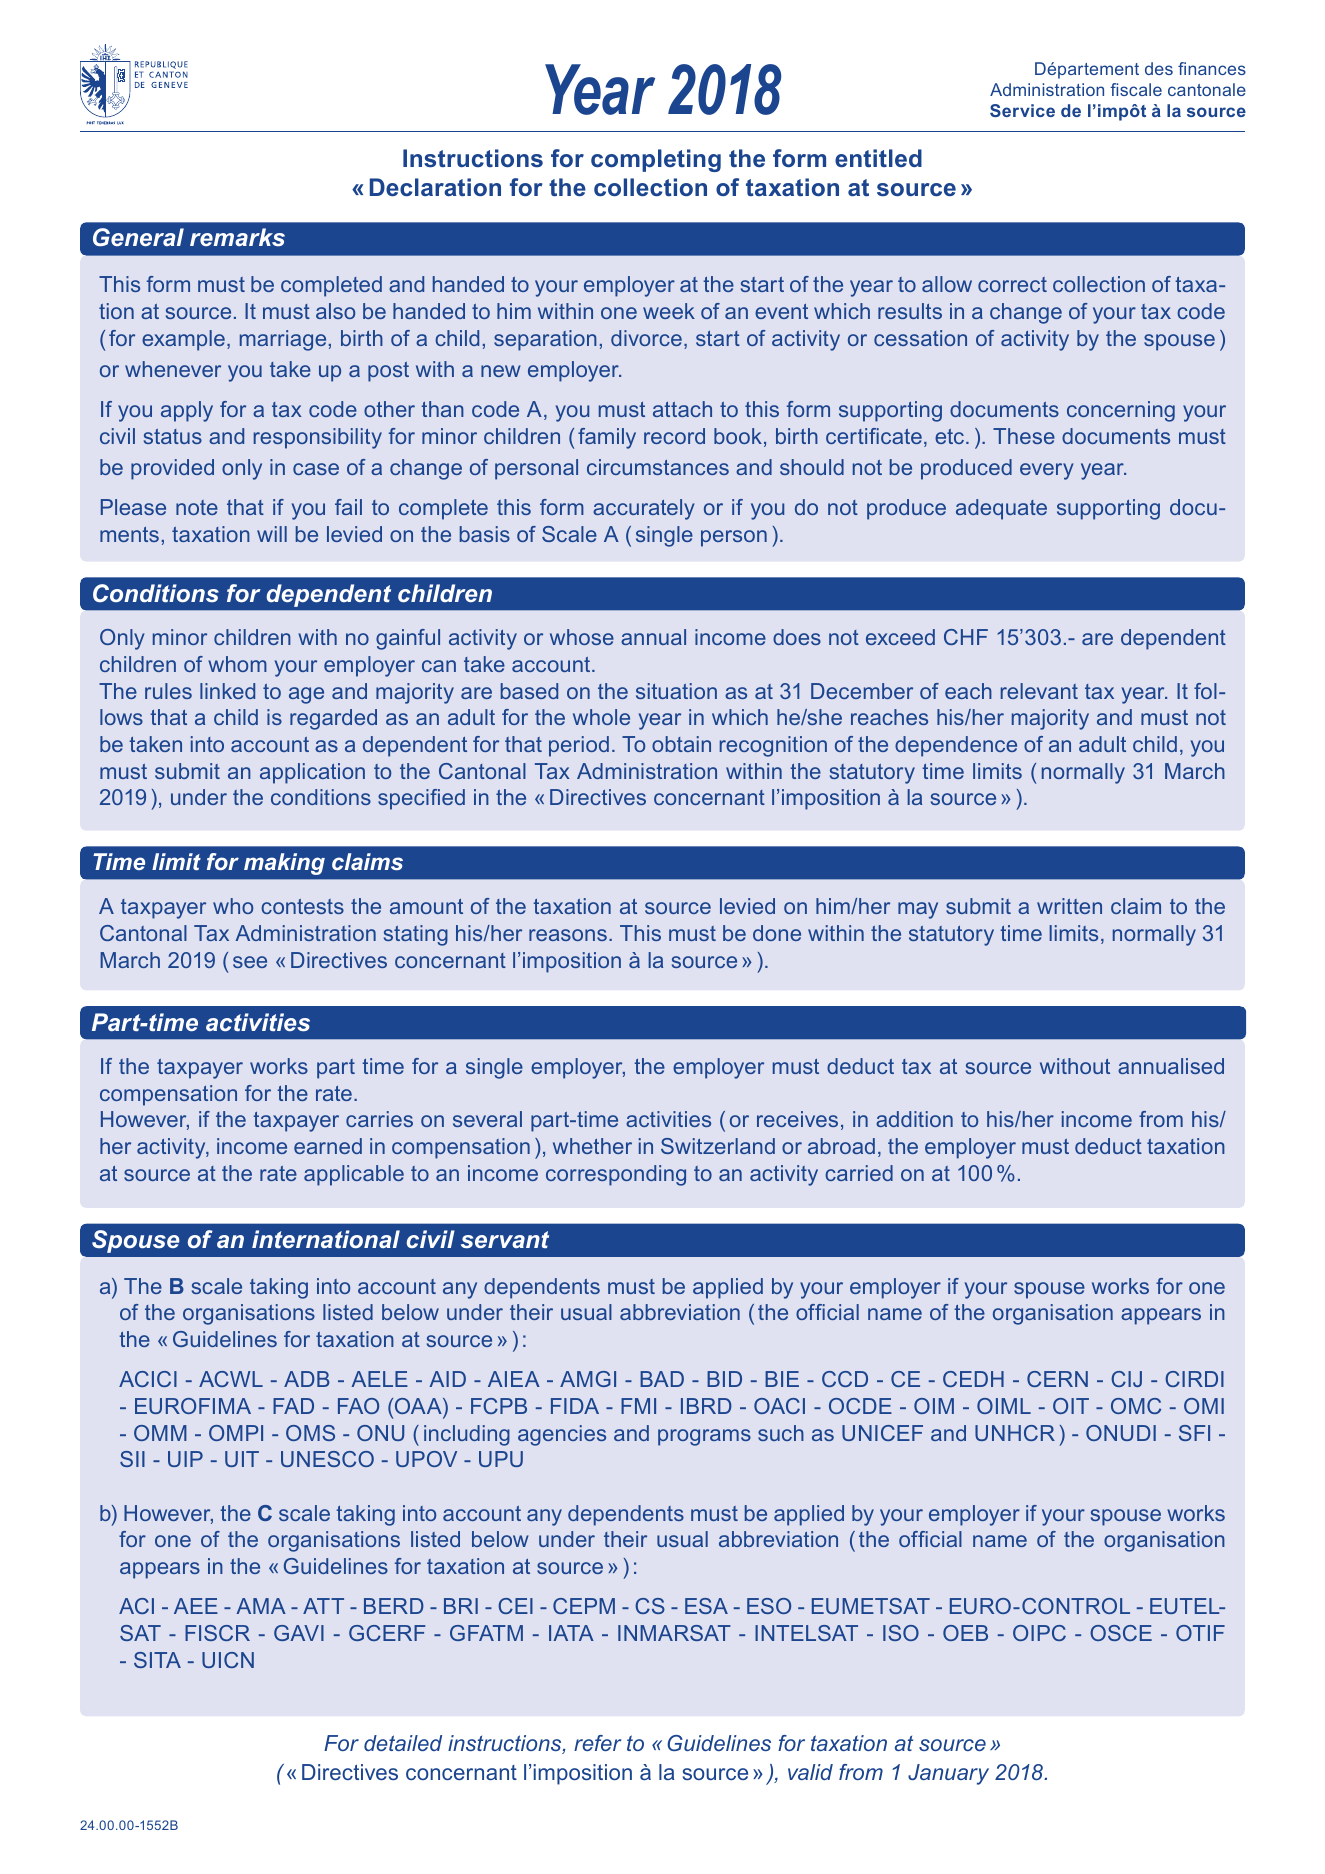  I want to click on refer, so click(597, 1743).
